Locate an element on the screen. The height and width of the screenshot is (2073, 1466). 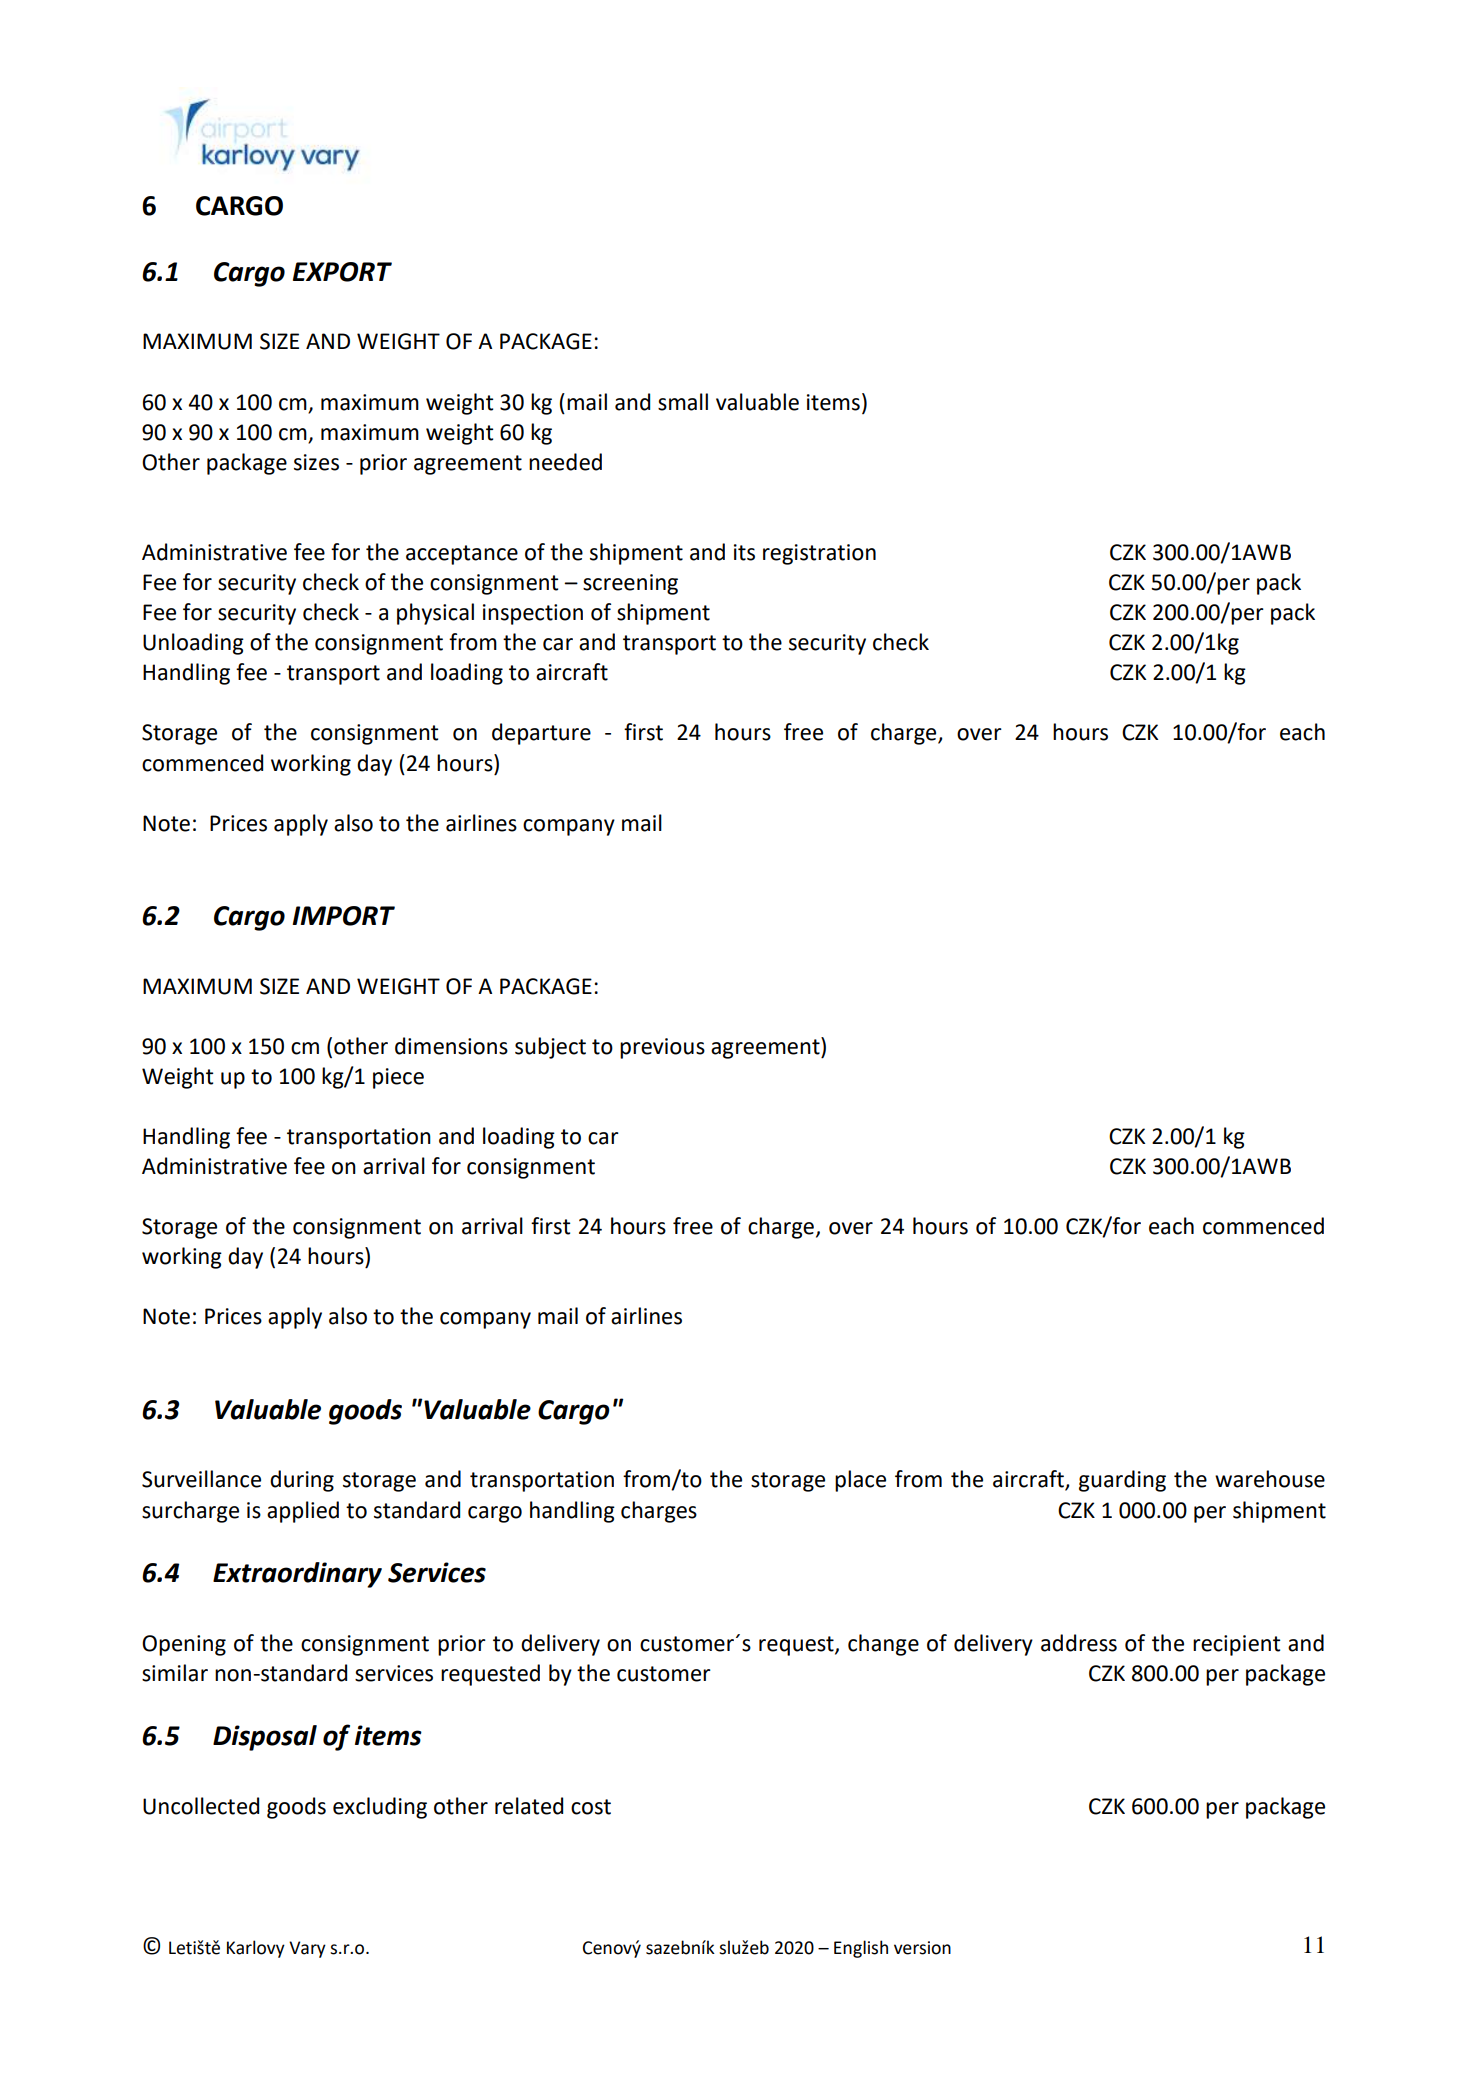
English is located at coordinates (861, 1949).
